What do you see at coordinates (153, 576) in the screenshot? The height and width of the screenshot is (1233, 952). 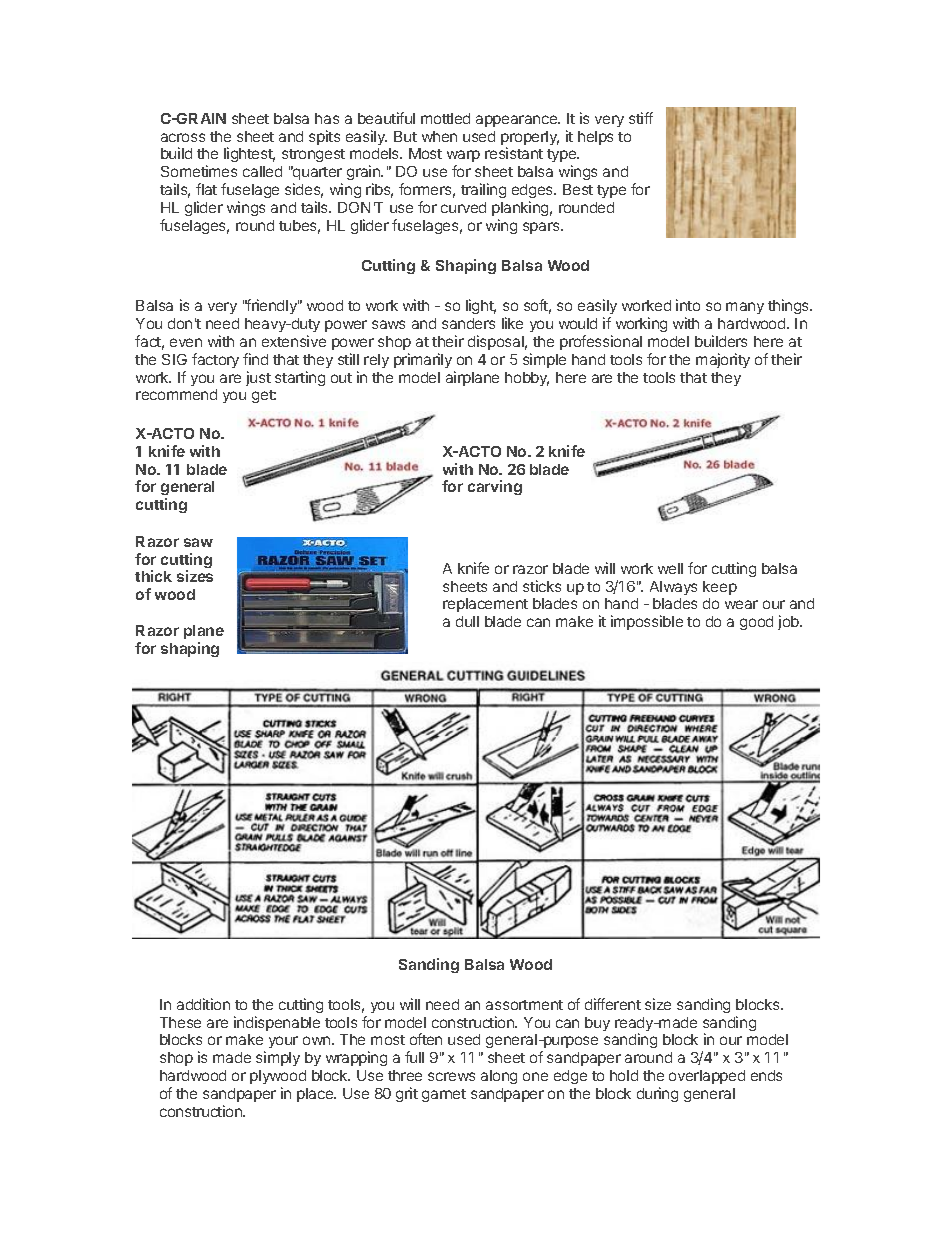 I see `thick` at bounding box center [153, 576].
